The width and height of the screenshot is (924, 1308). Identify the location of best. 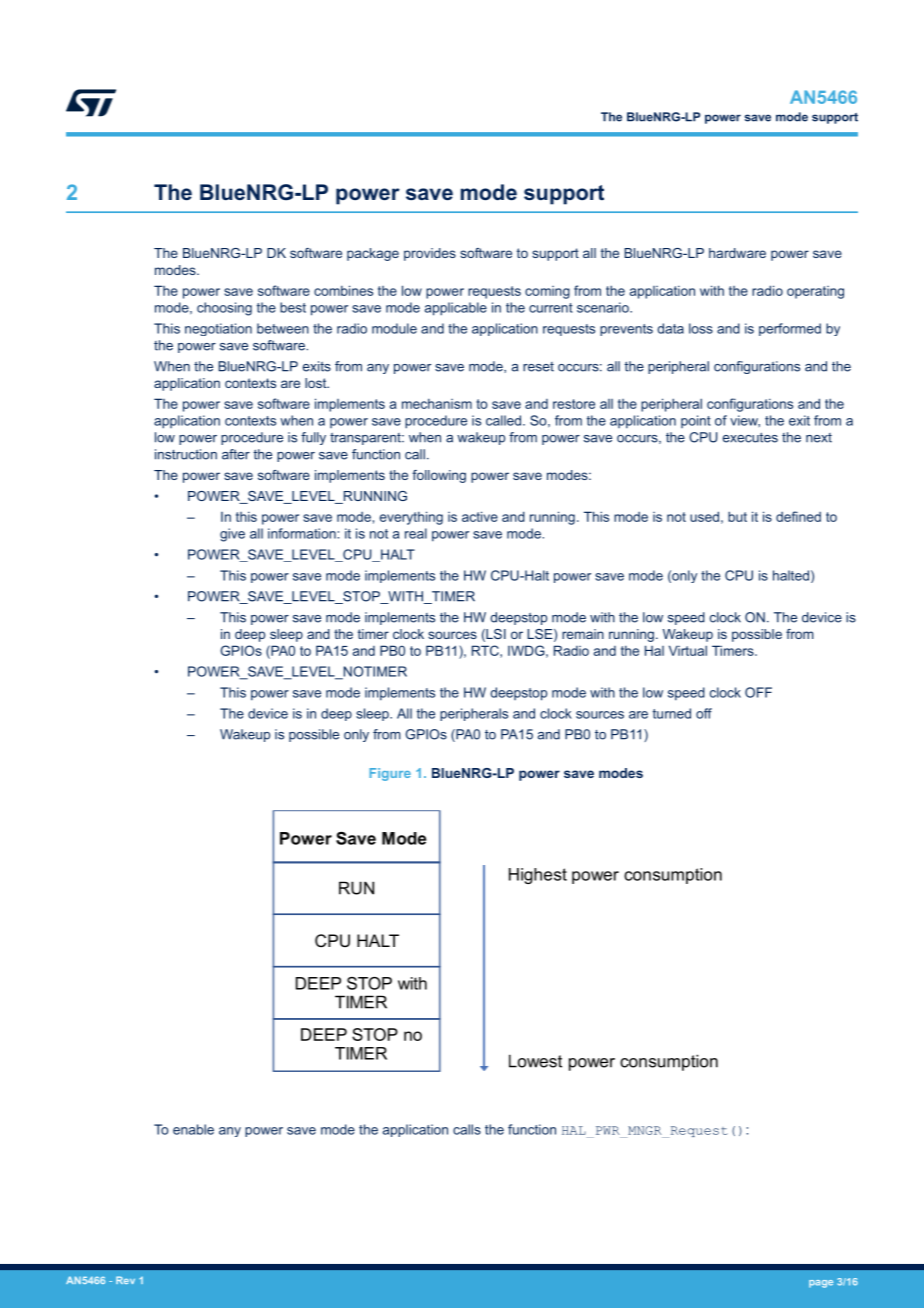
(293, 307).
